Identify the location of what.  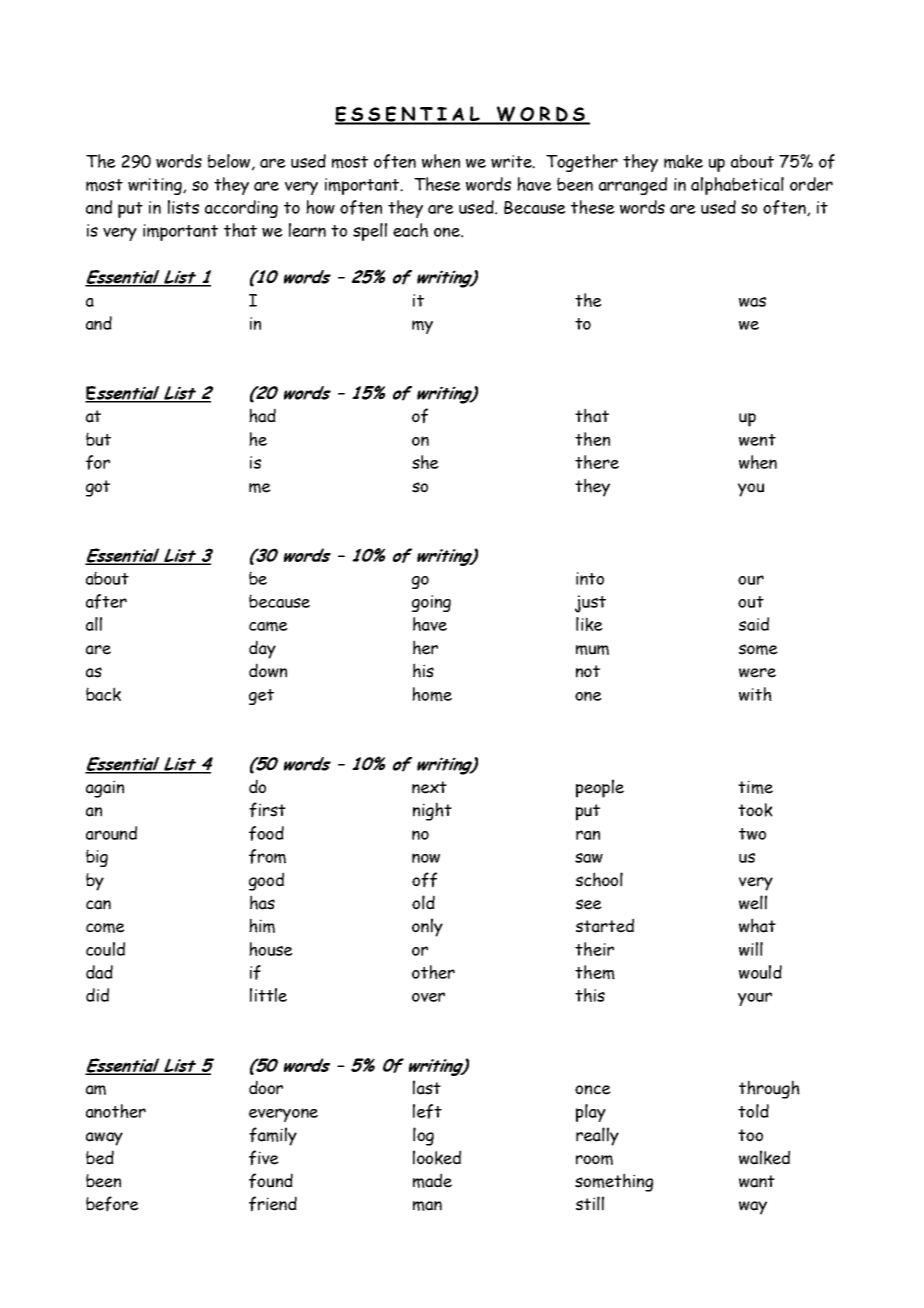
(757, 925).
